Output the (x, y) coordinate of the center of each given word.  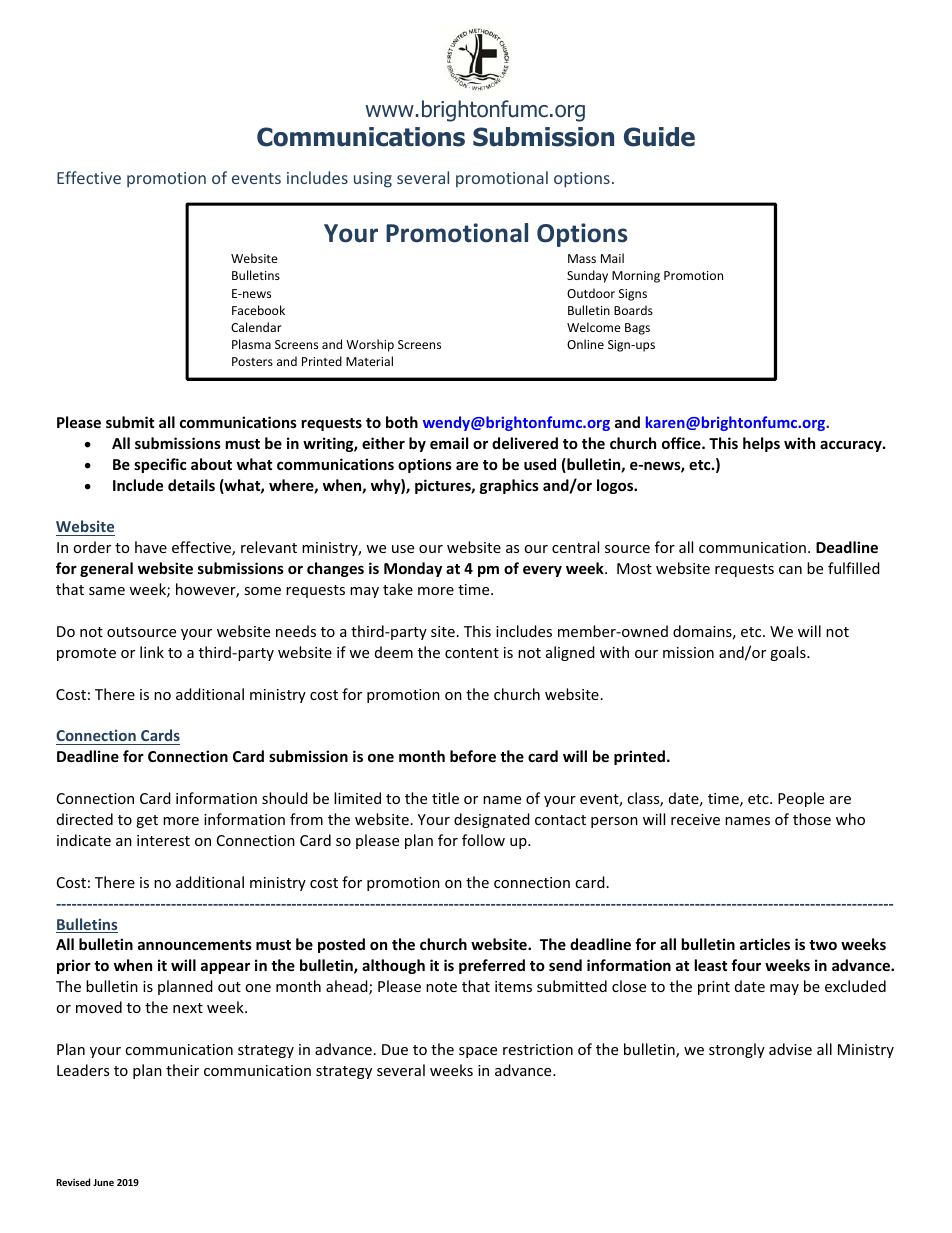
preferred (492, 966)
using (373, 180)
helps (761, 444)
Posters (252, 361)
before (473, 756)
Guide (659, 137)
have (151, 547)
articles (765, 944)
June (103, 1182)
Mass (582, 258)
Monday (413, 569)
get (147, 821)
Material (369, 361)
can (790, 570)
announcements (195, 945)
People (801, 799)
